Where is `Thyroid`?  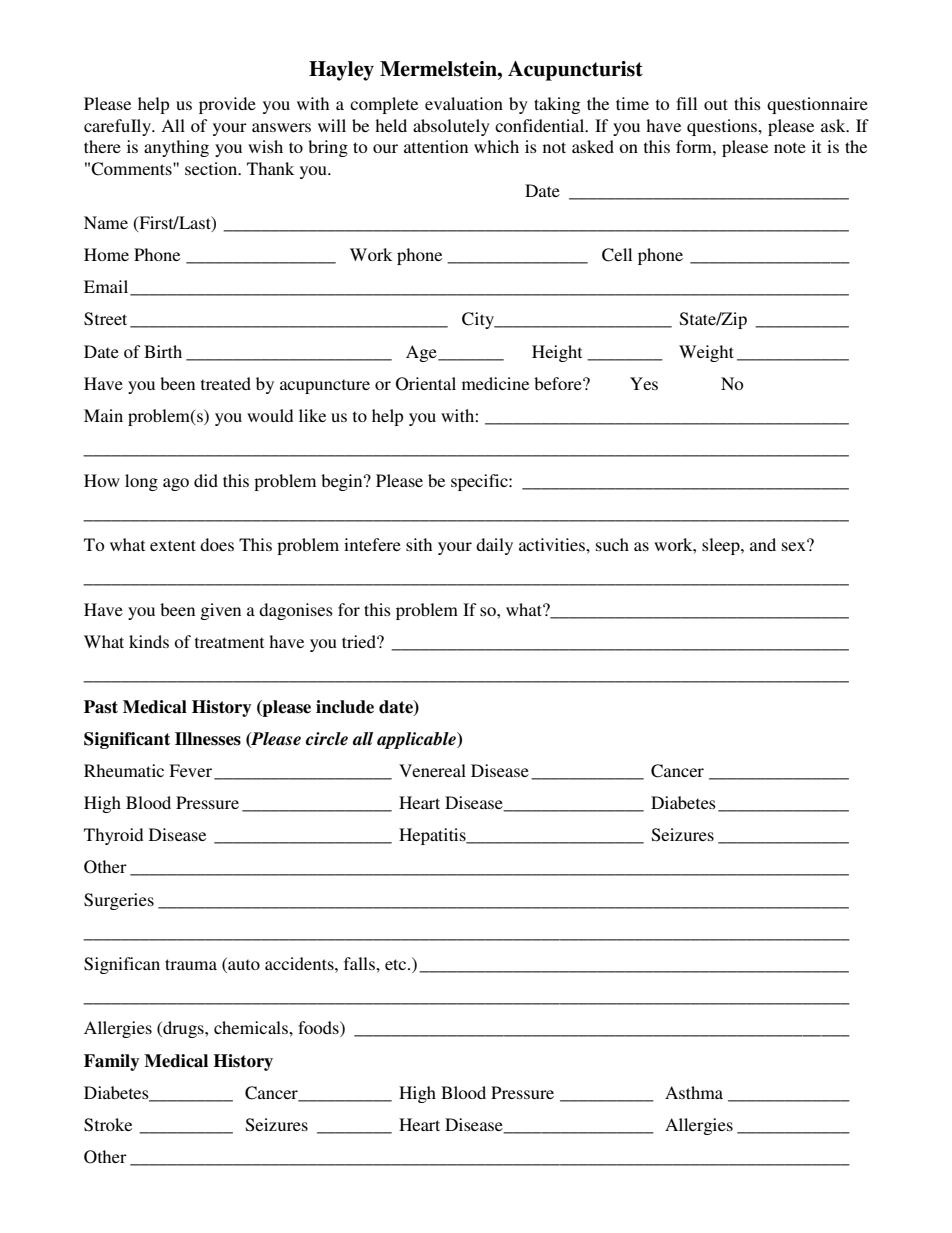
Thyroid is located at coordinates (113, 836).
